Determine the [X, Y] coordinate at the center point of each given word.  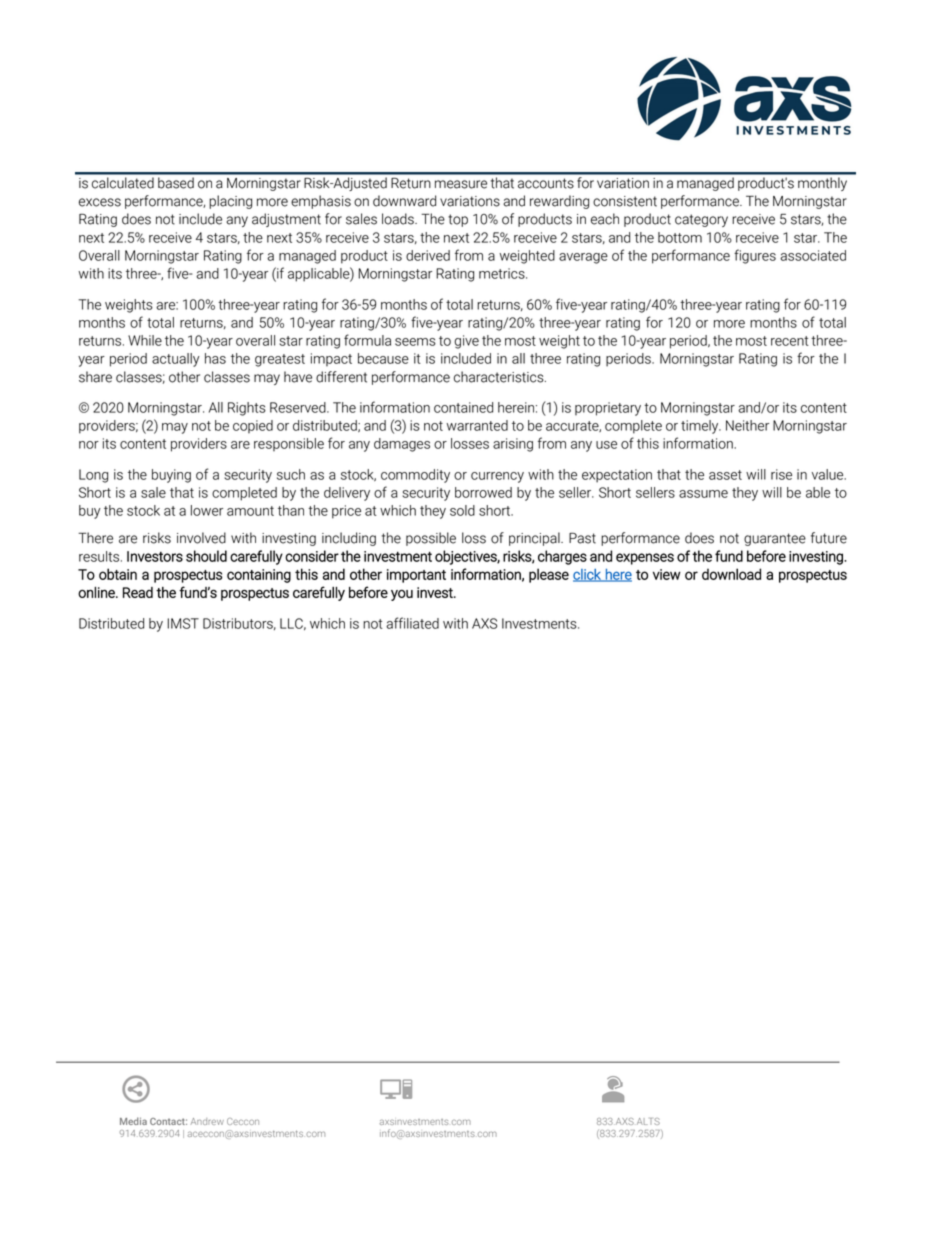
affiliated [412, 623]
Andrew [207, 1121]
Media [133, 1121]
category [701, 220]
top [458, 220]
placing [230, 202]
